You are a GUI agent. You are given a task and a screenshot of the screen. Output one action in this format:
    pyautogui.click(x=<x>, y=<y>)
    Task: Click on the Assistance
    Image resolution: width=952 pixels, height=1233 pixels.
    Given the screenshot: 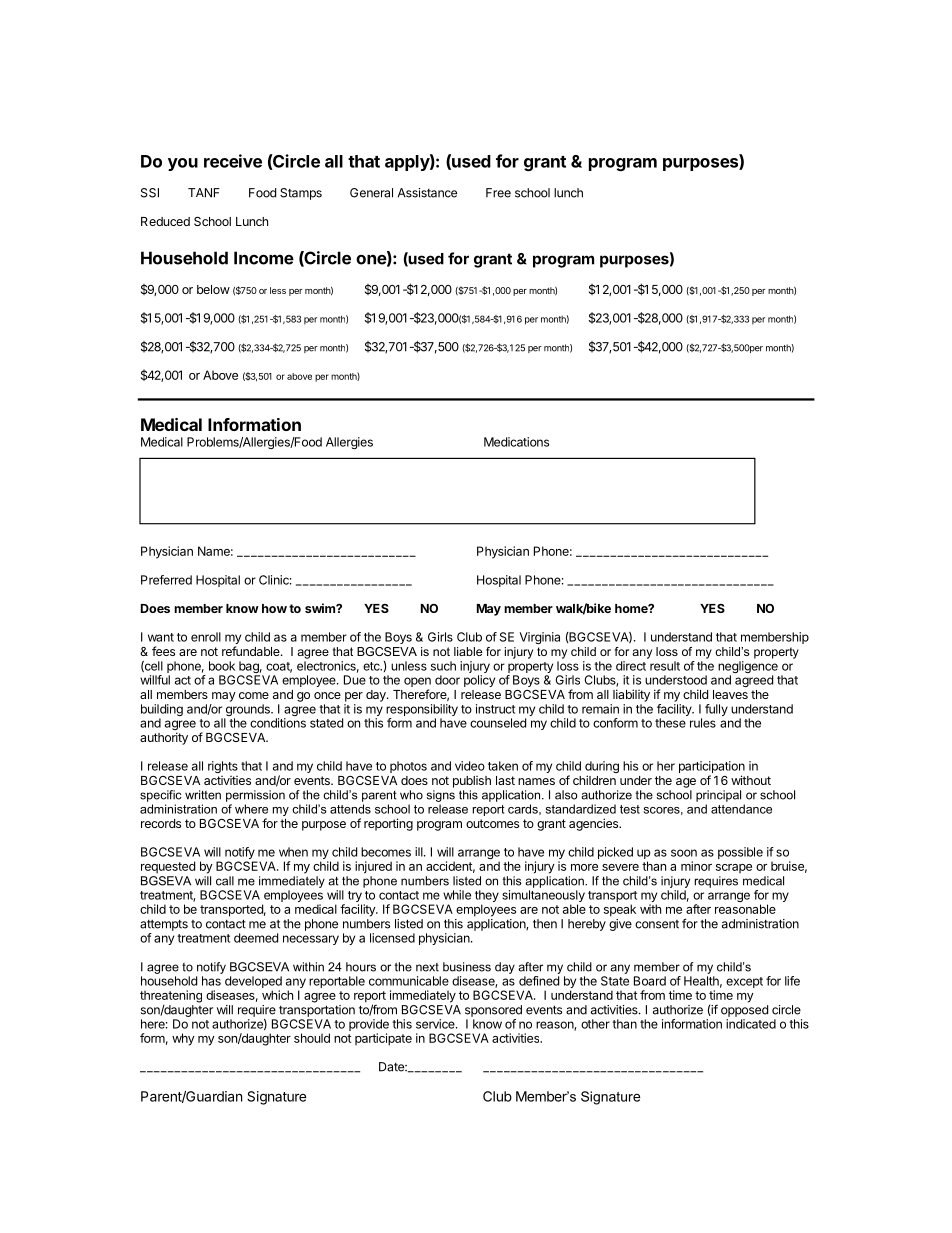 What is the action you would take?
    pyautogui.click(x=427, y=193)
